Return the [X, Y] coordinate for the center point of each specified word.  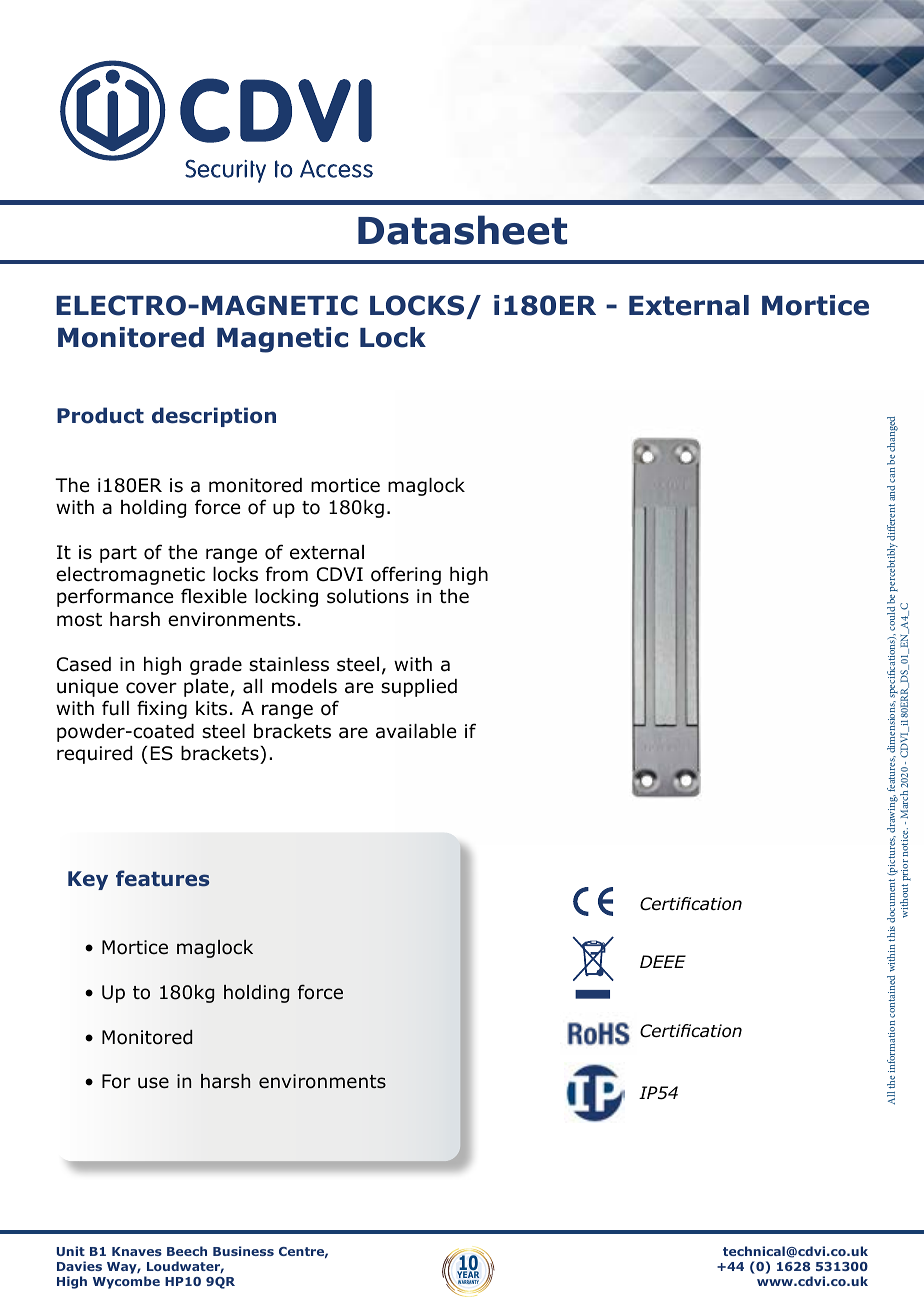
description [214, 417]
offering [406, 575]
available [416, 731]
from [287, 574]
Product [100, 415]
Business [243, 1251]
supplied [419, 688]
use [153, 1083]
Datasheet [462, 230]
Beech [187, 1251]
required [94, 755]
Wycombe [126, 1282]
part [118, 554]
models [304, 686]
